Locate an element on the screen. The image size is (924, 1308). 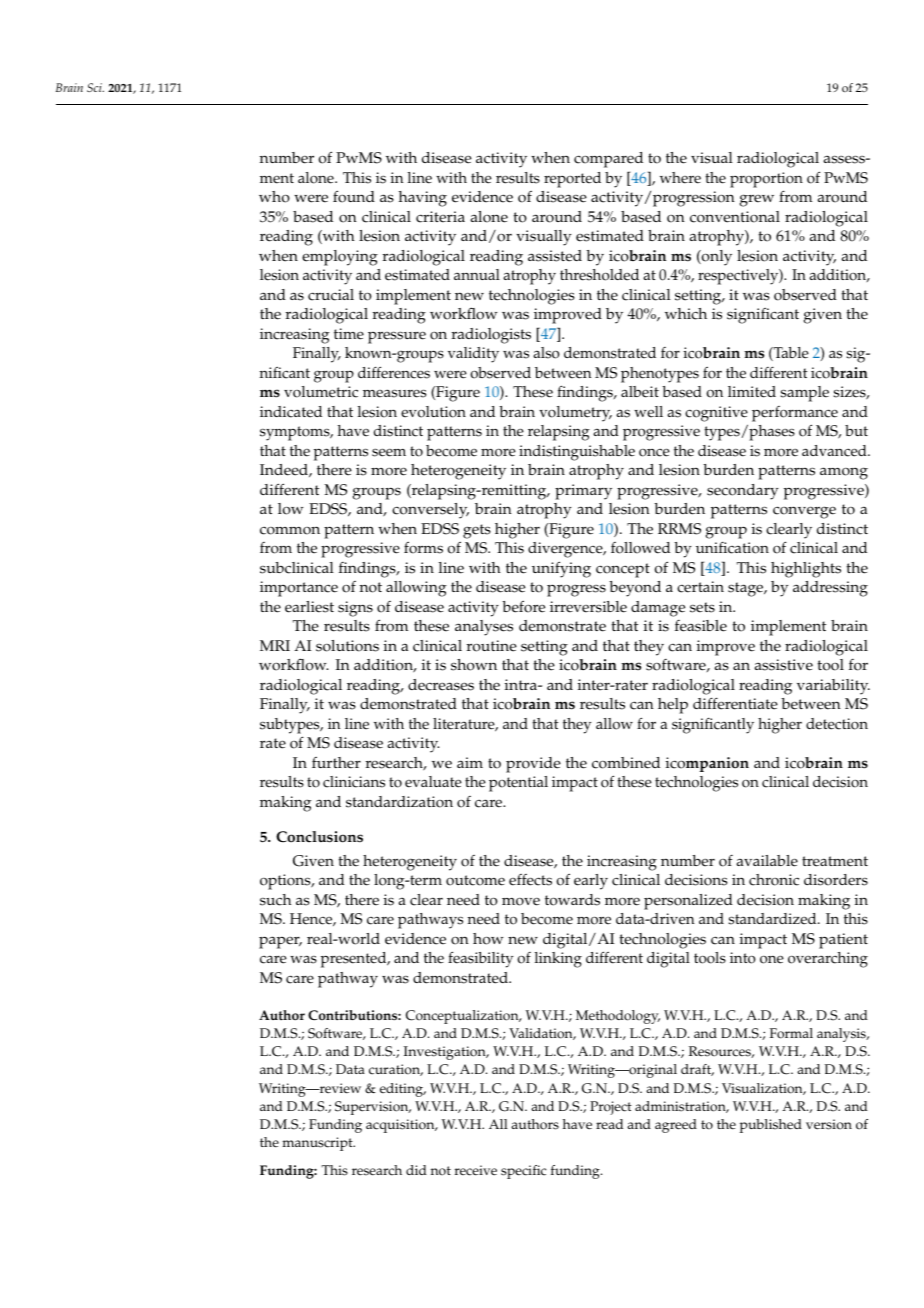
feasible is located at coordinates (701, 626).
